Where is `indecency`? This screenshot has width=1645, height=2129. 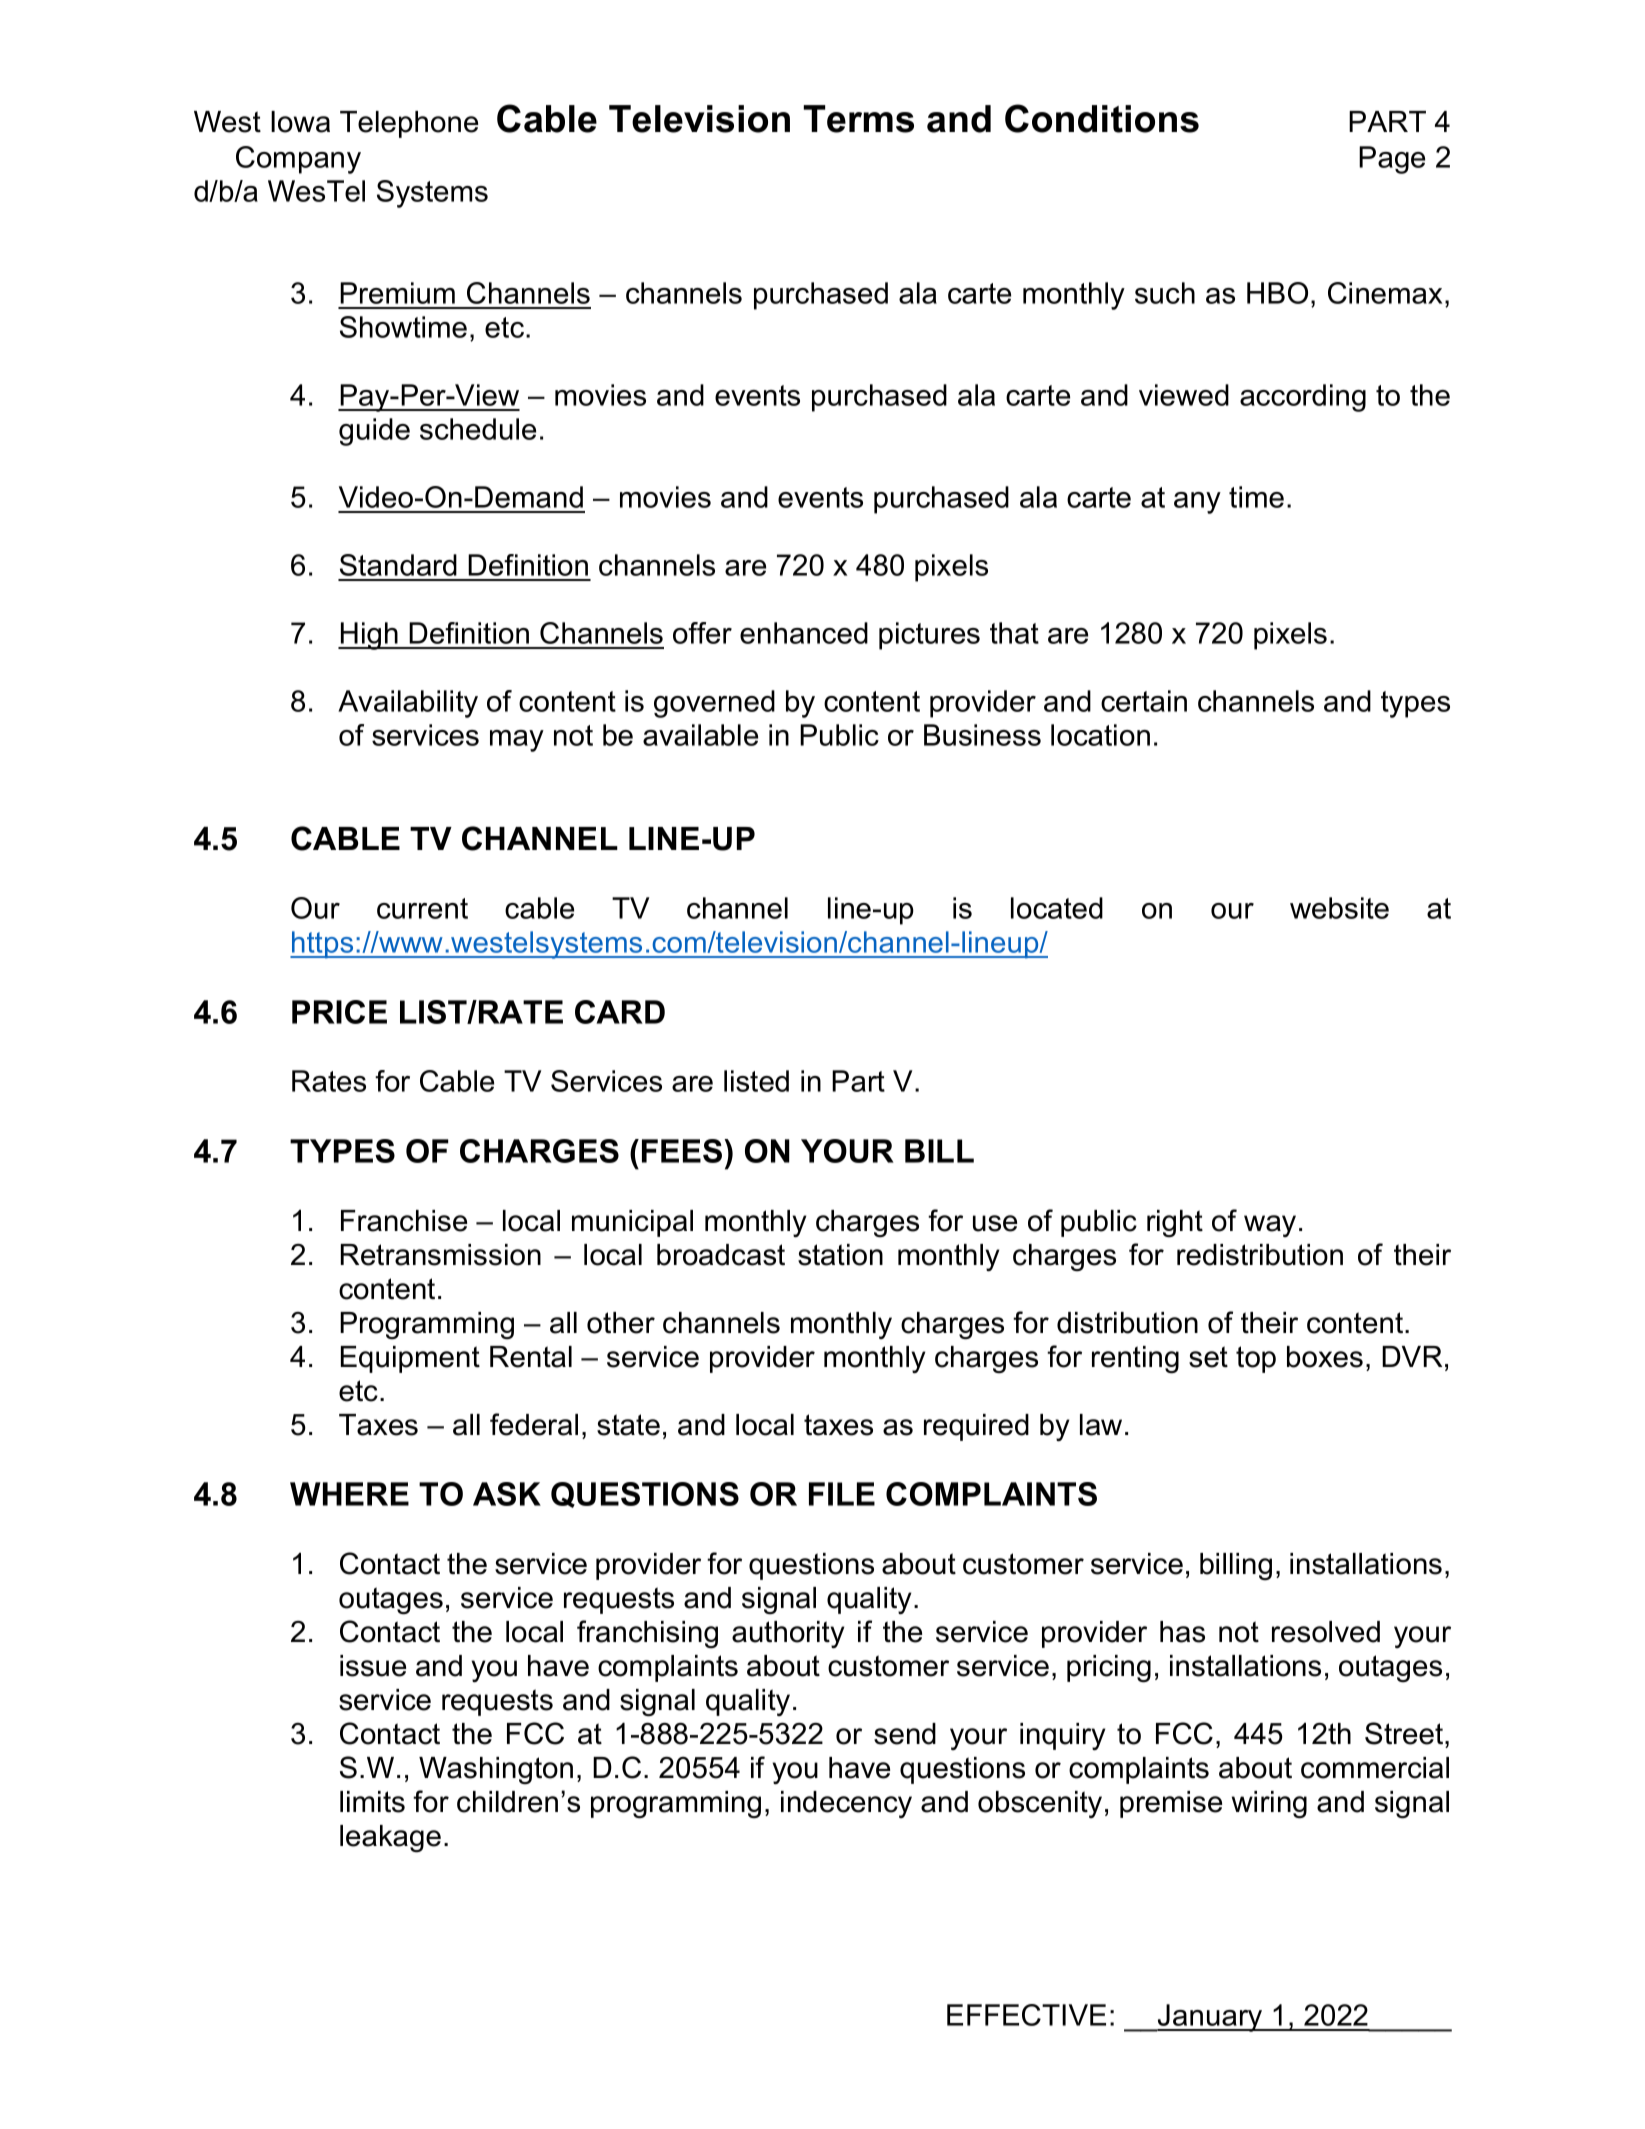
indecency is located at coordinates (846, 1804).
